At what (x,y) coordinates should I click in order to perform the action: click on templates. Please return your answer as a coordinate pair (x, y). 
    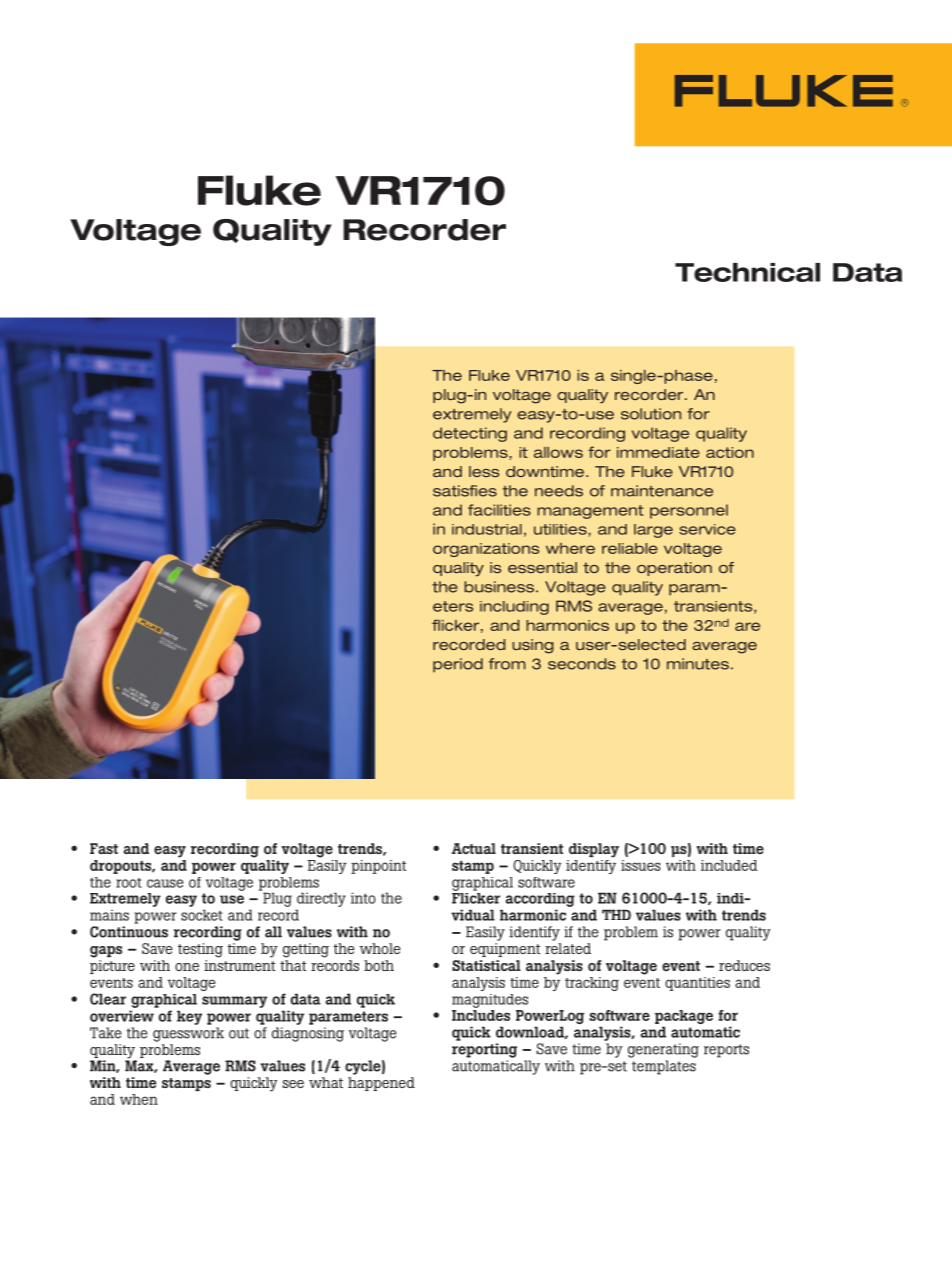
    Looking at the image, I should click on (664, 1067).
